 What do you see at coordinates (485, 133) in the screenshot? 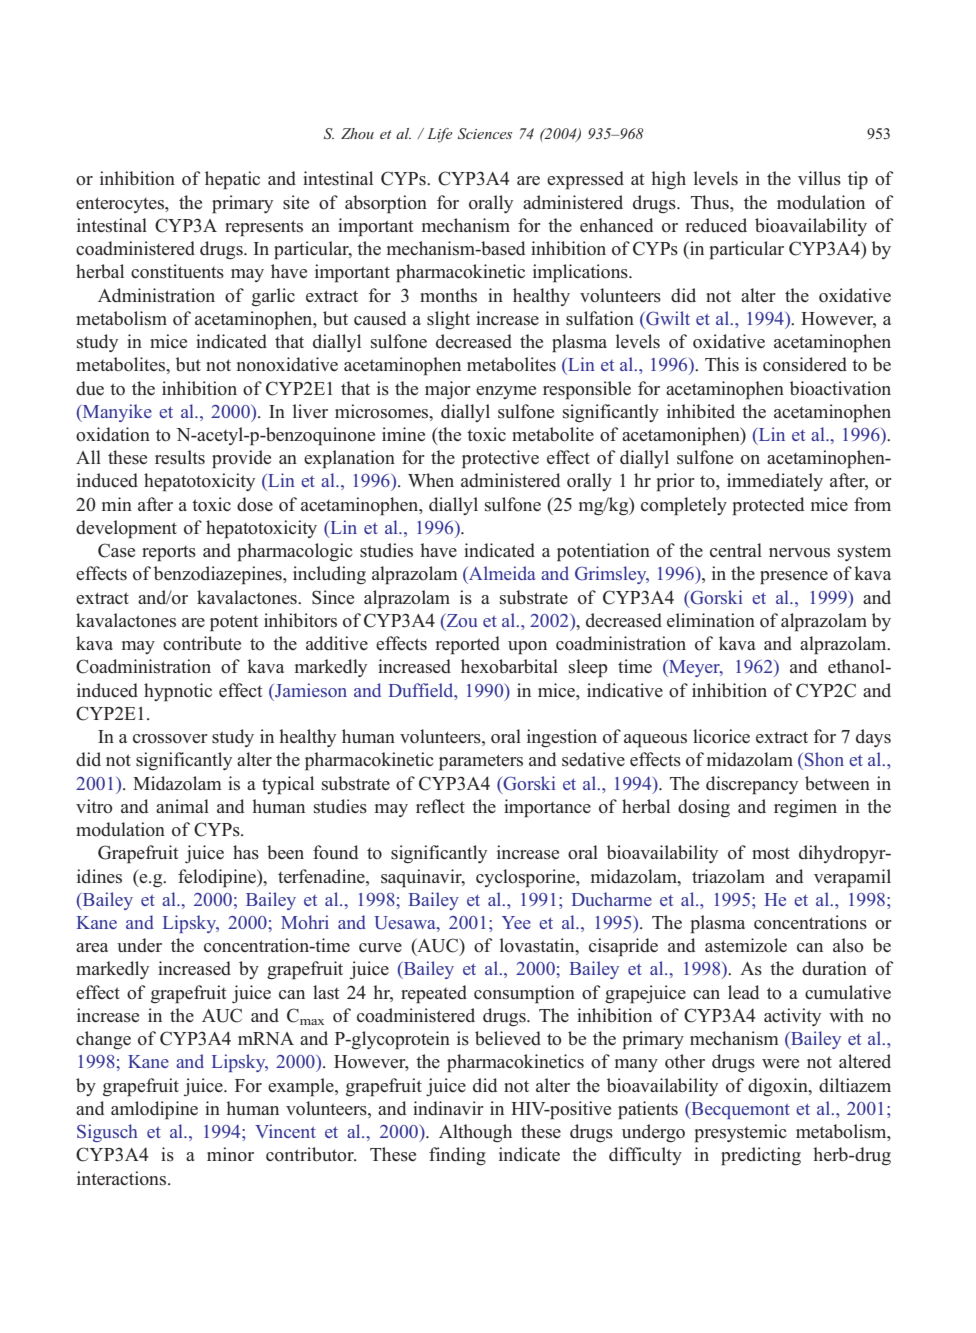
I see `Sciences` at bounding box center [485, 133].
